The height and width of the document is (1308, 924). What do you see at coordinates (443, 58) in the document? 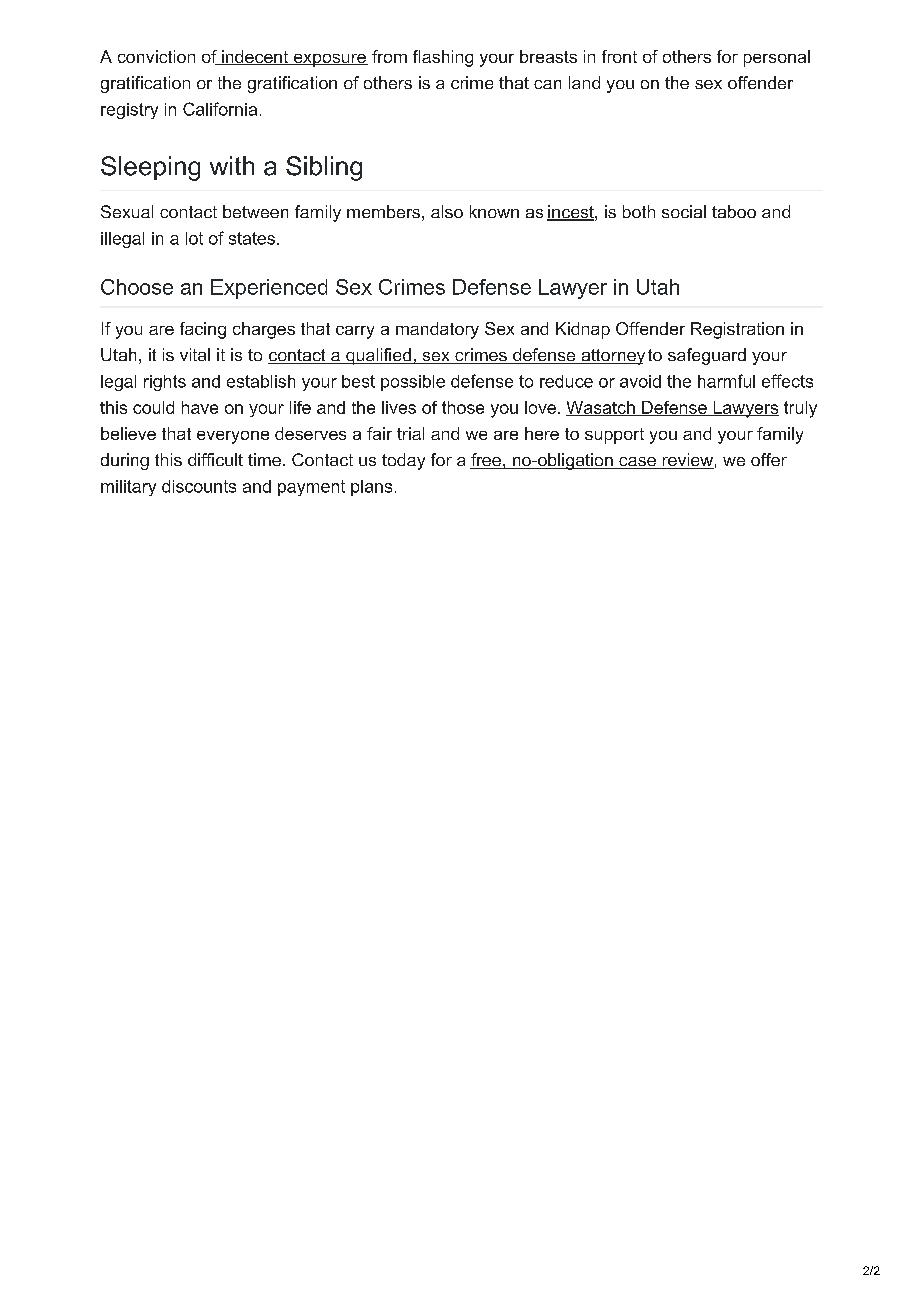
I see `flashing` at bounding box center [443, 58].
